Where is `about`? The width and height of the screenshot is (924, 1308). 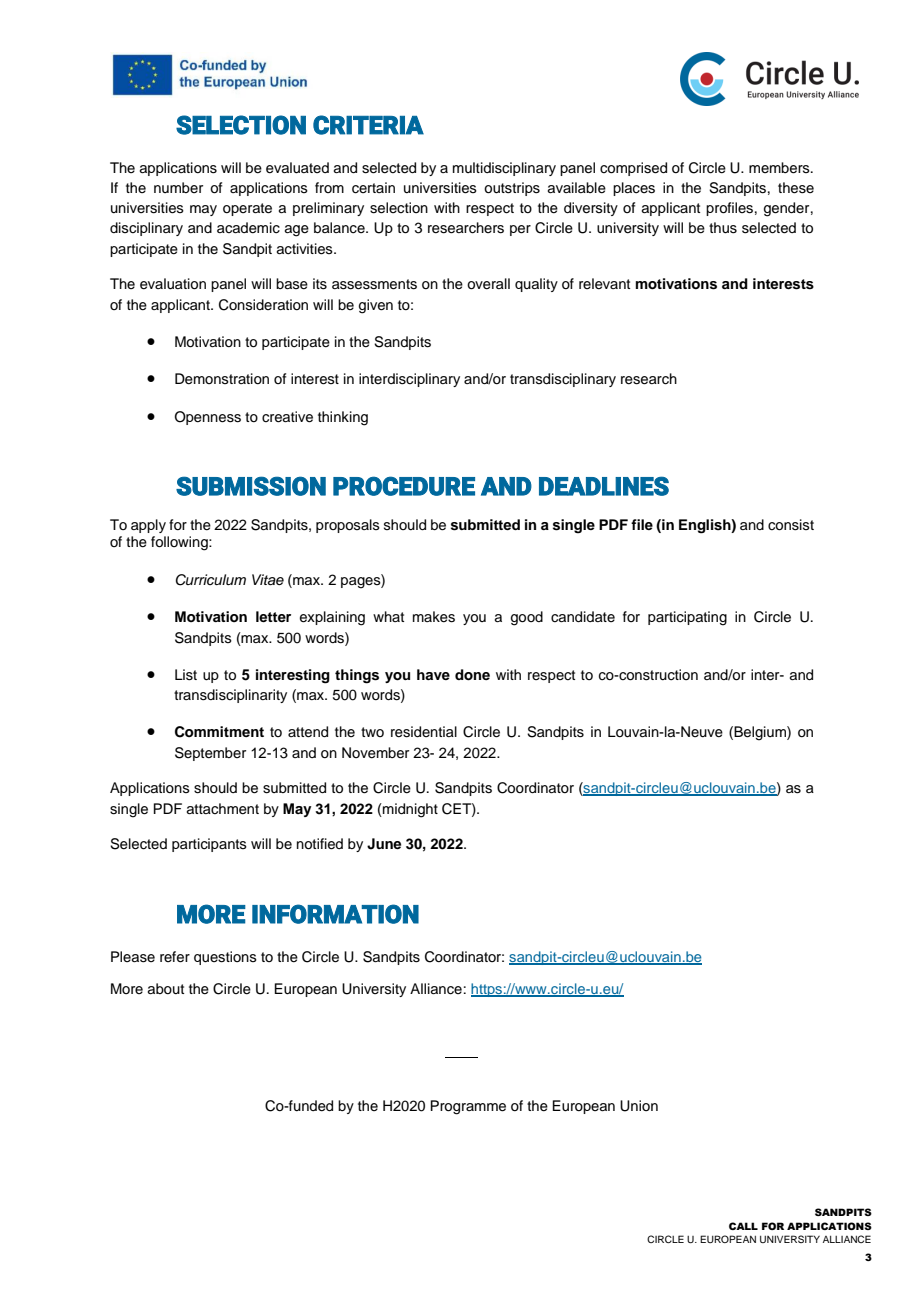 about is located at coordinates (166, 988).
